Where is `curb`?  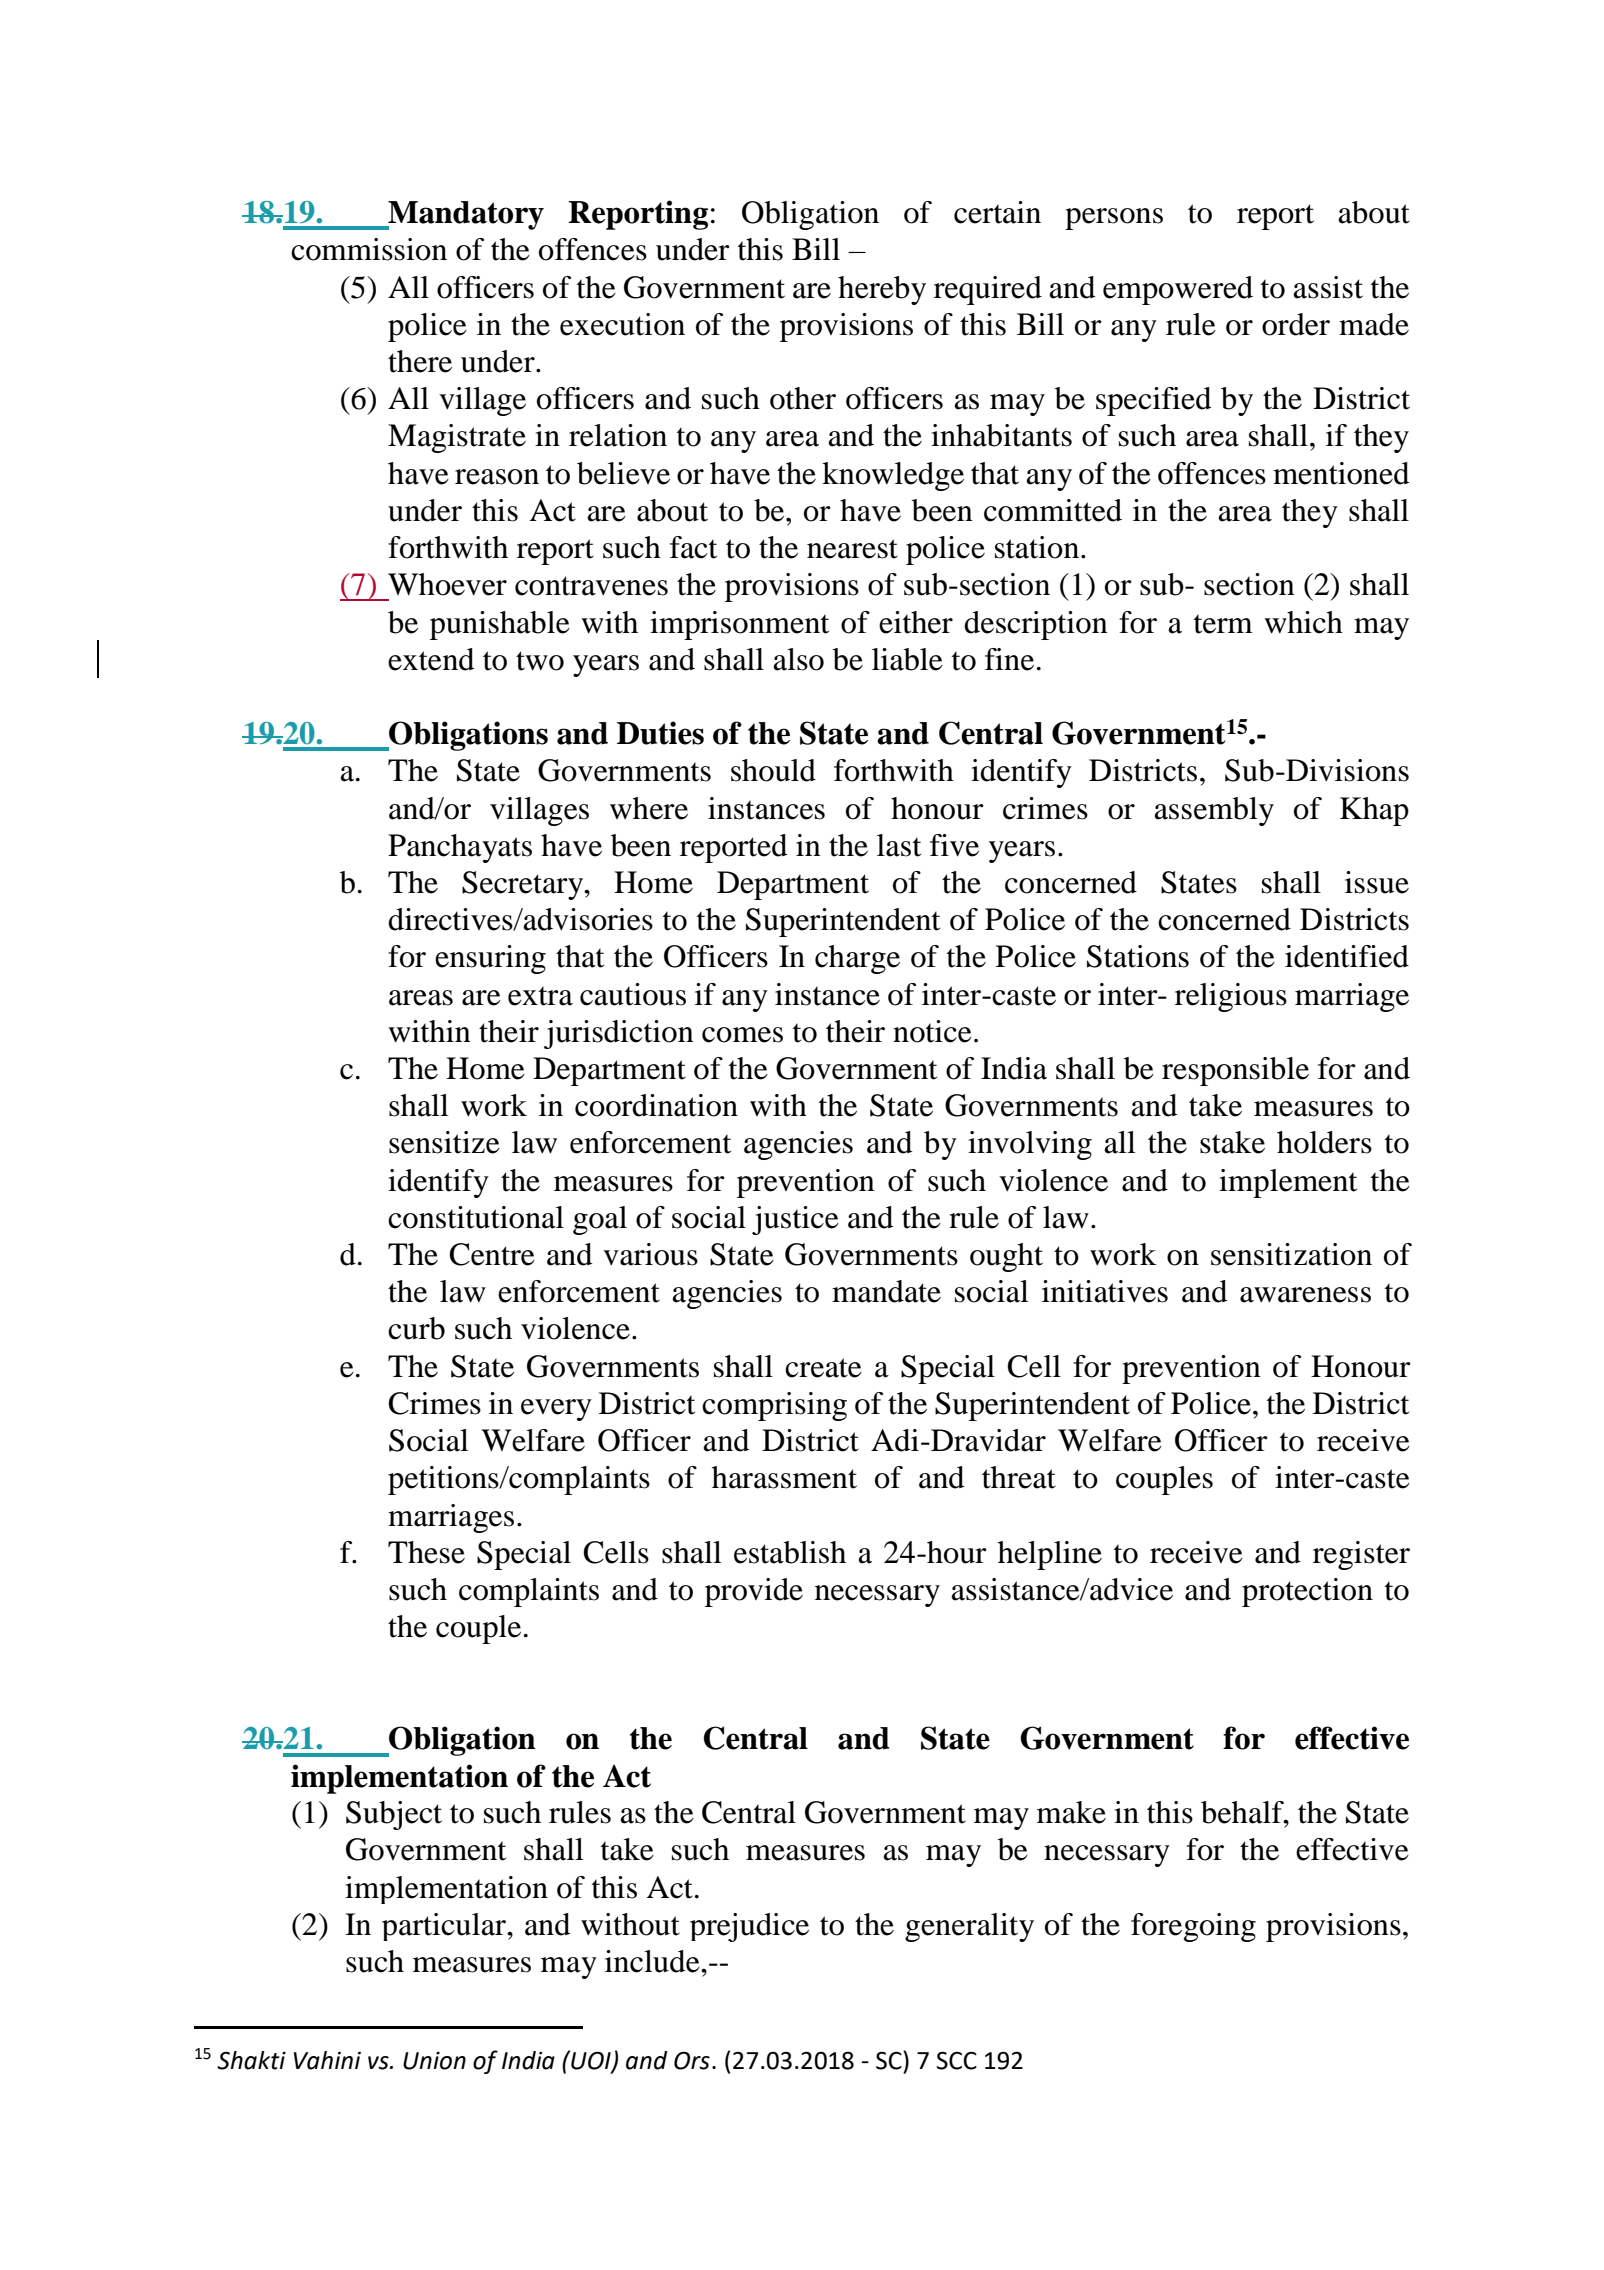 curb is located at coordinates (416, 1328).
